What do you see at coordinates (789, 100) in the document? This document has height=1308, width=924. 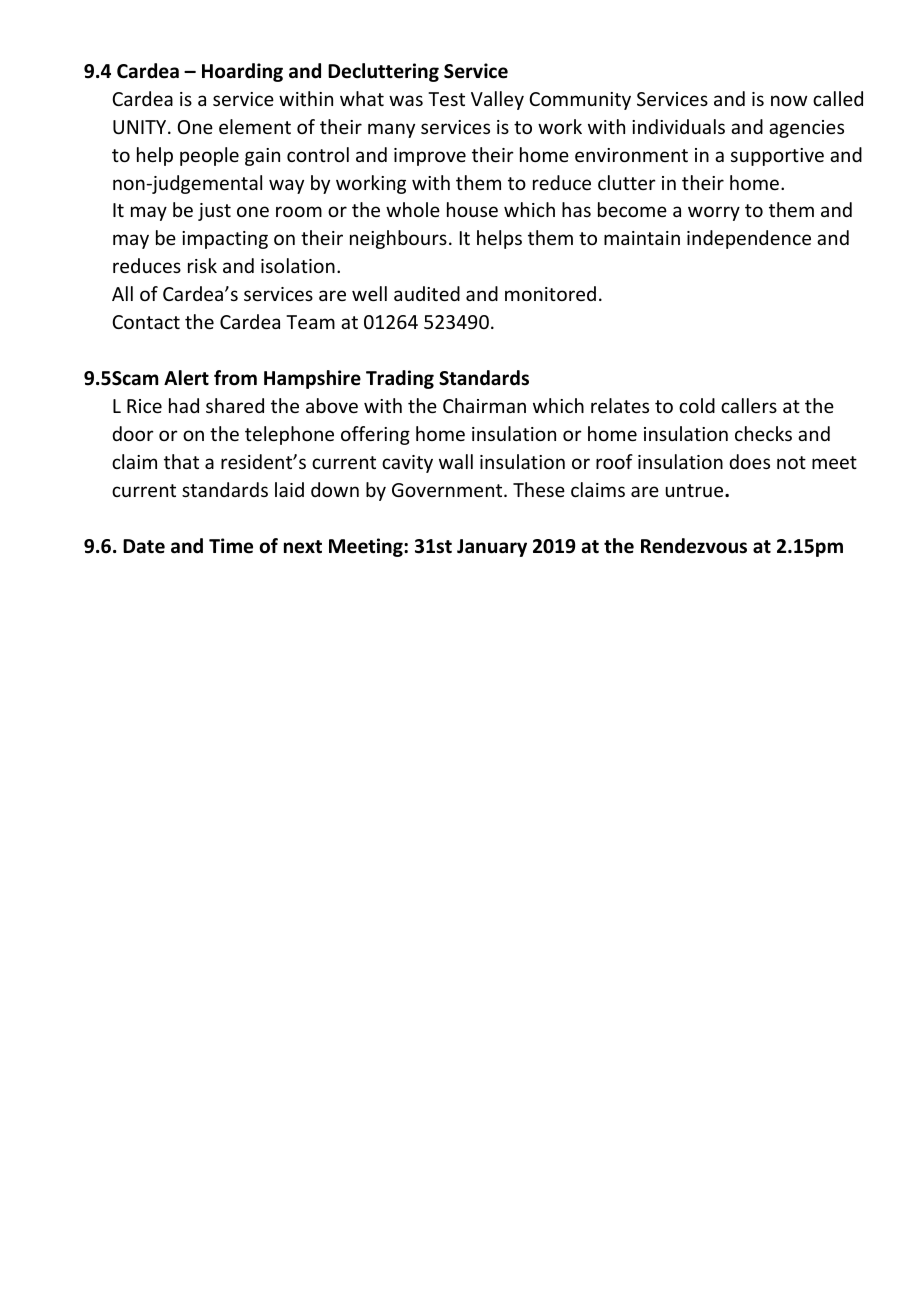 I see `now` at bounding box center [789, 100].
